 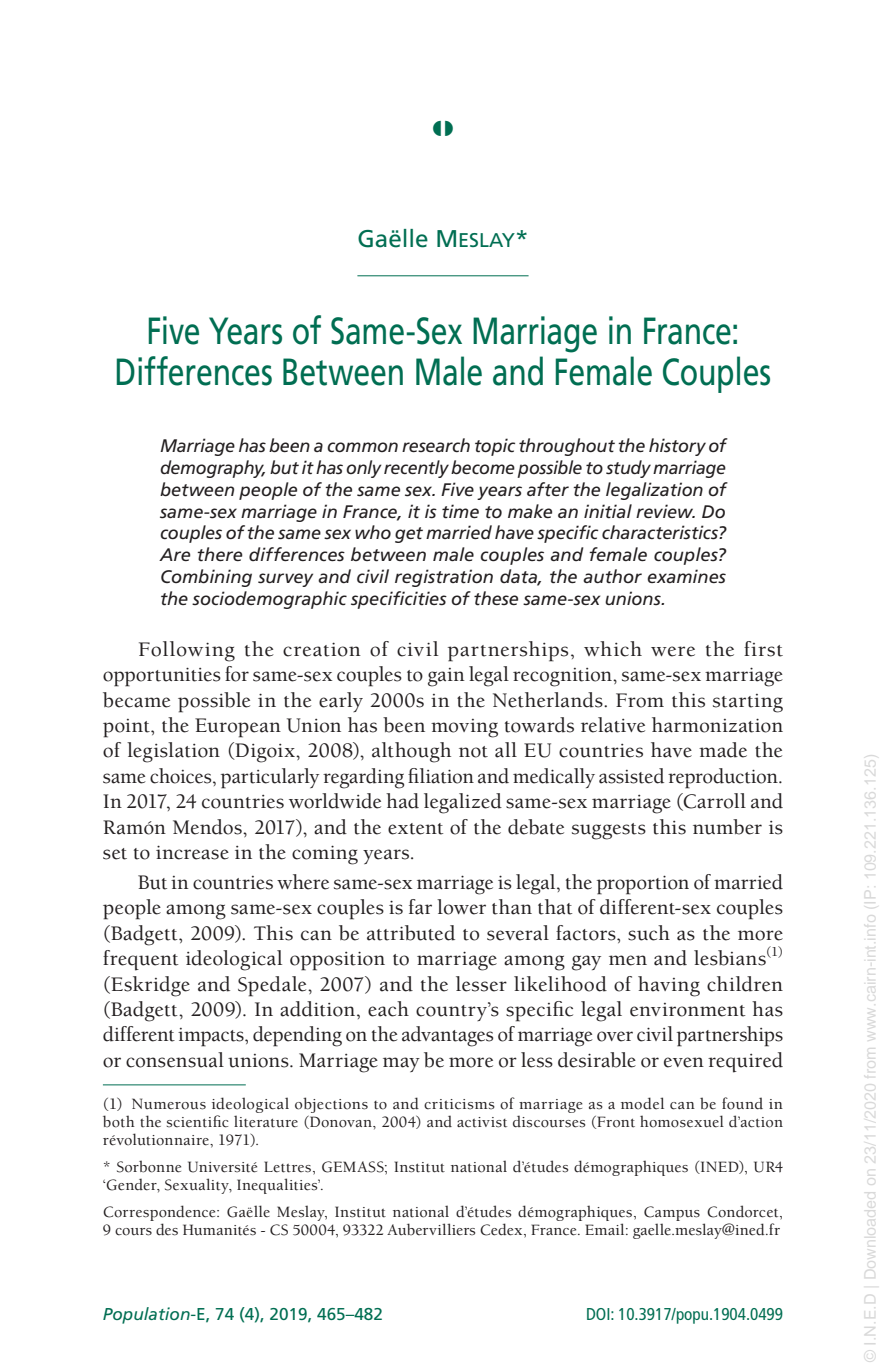 What do you see at coordinates (416, 469) in the screenshot?
I see `recently` at bounding box center [416, 469].
